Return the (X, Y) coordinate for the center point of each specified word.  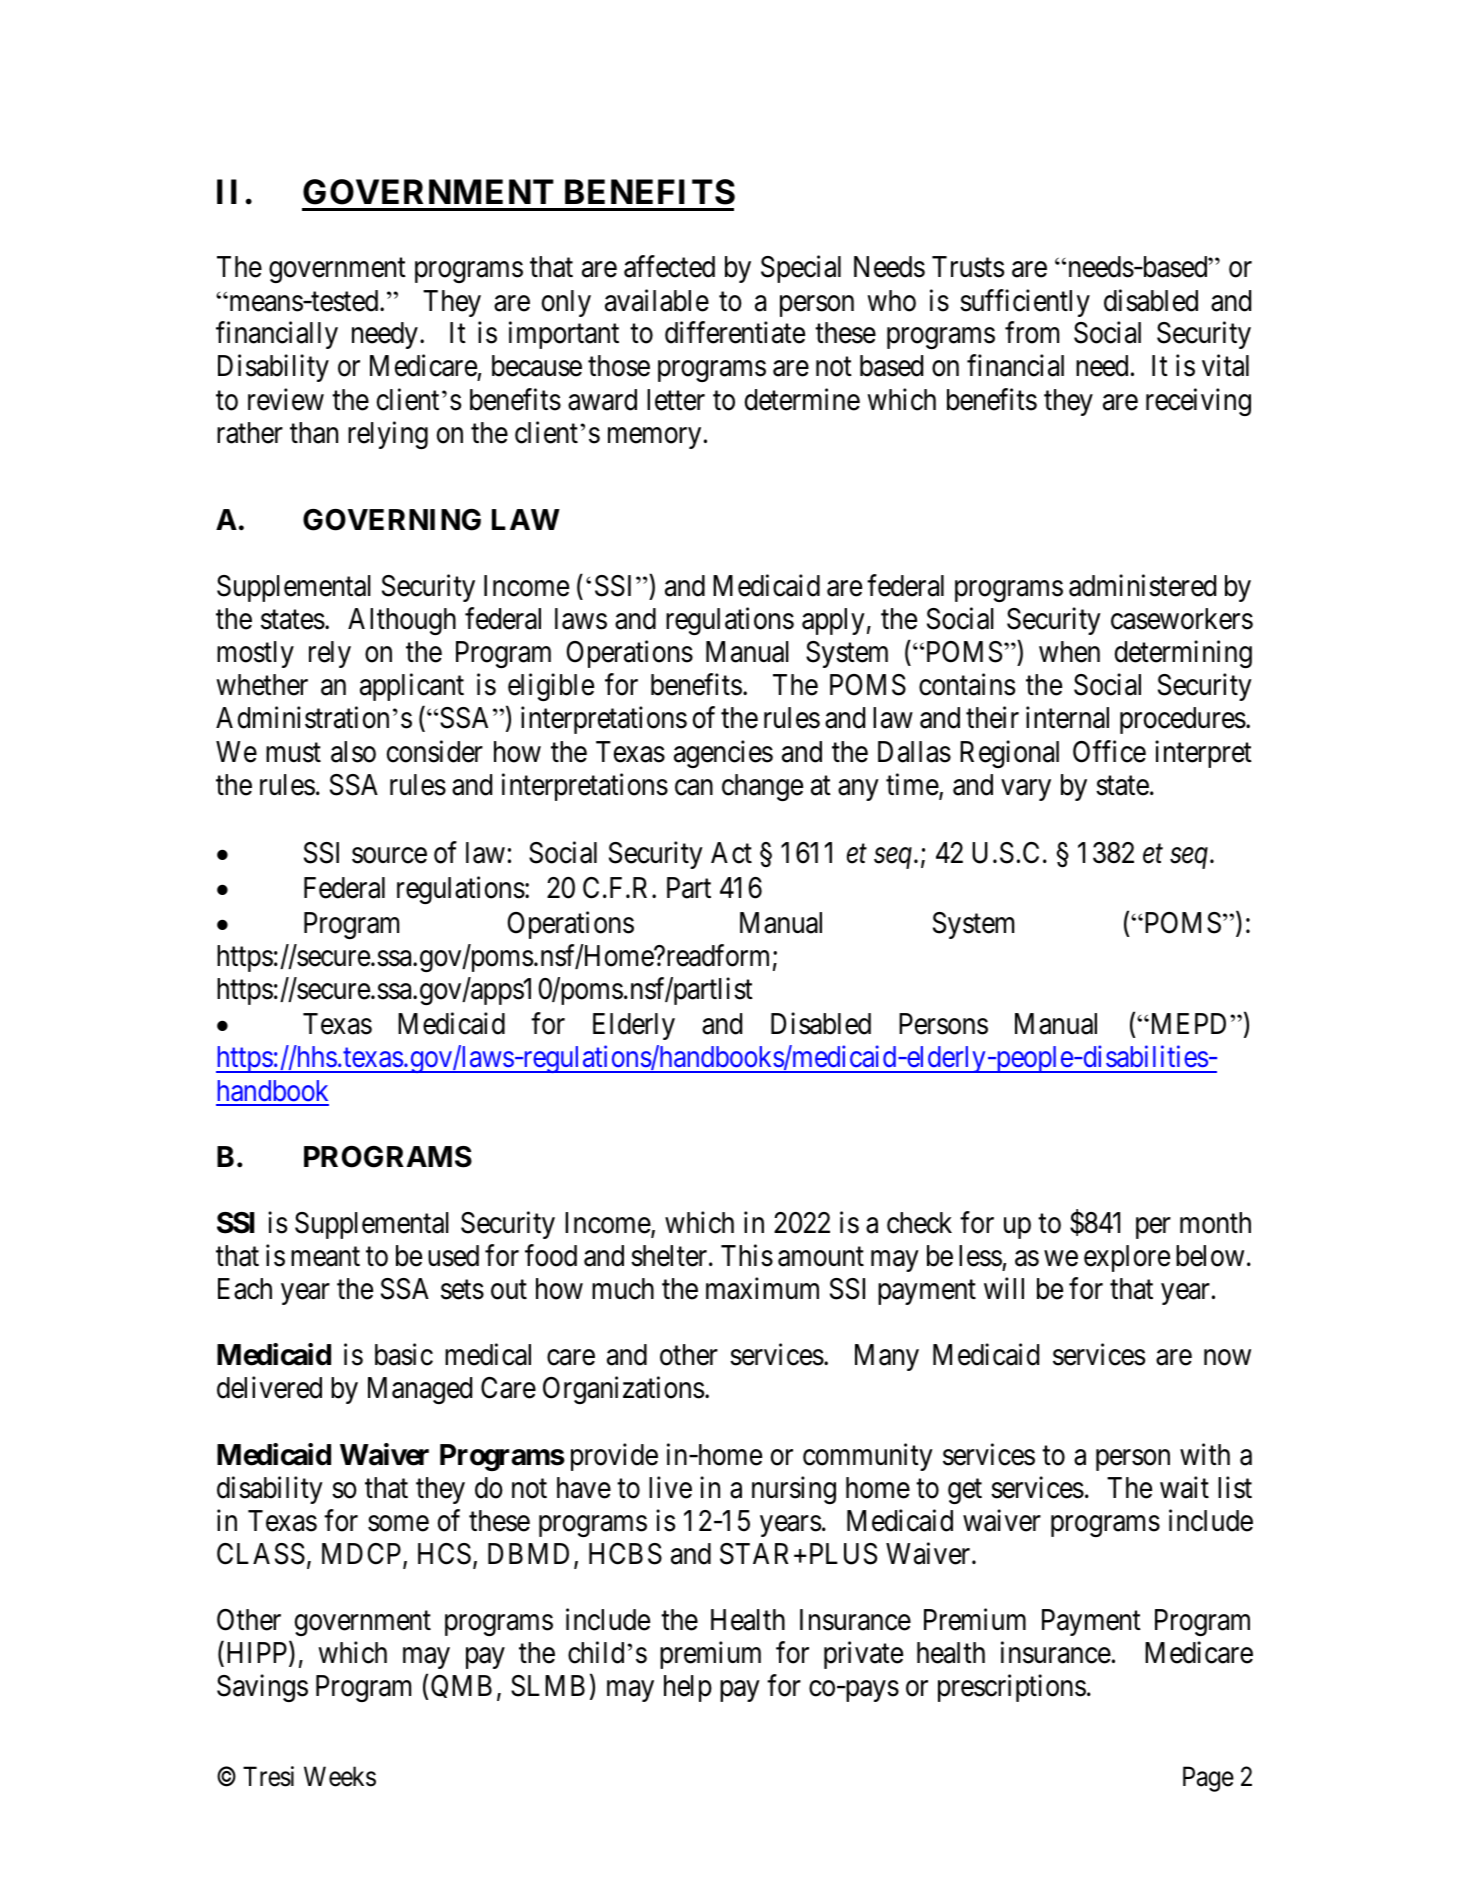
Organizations (623, 1390)
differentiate (735, 333)
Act (731, 853)
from (1032, 333)
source (389, 856)
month (1215, 1223)
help (688, 1688)
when (1069, 652)
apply (833, 621)
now (1227, 1358)
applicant (412, 687)
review (286, 399)
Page (1208, 1779)
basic (404, 1355)
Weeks (340, 1776)
